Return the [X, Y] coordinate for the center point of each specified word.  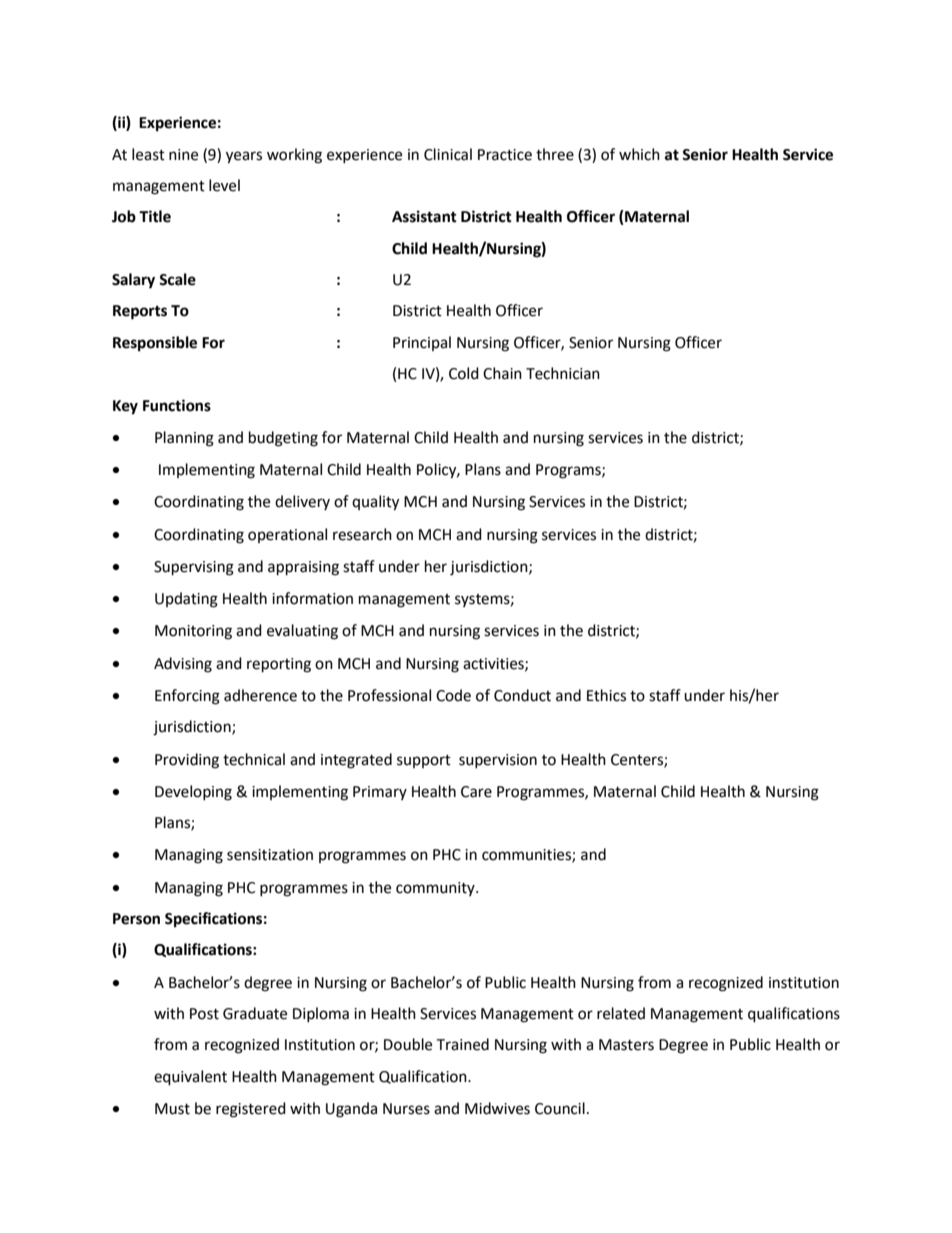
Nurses [406, 1109]
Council [560, 1108]
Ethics [606, 695]
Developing [193, 793]
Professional [389, 695]
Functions [177, 405]
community [436, 889]
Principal [422, 343]
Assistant [424, 216]
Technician [563, 373]
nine [183, 155]
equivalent [190, 1078]
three [555, 154]
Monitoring [193, 632]
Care [476, 792]
